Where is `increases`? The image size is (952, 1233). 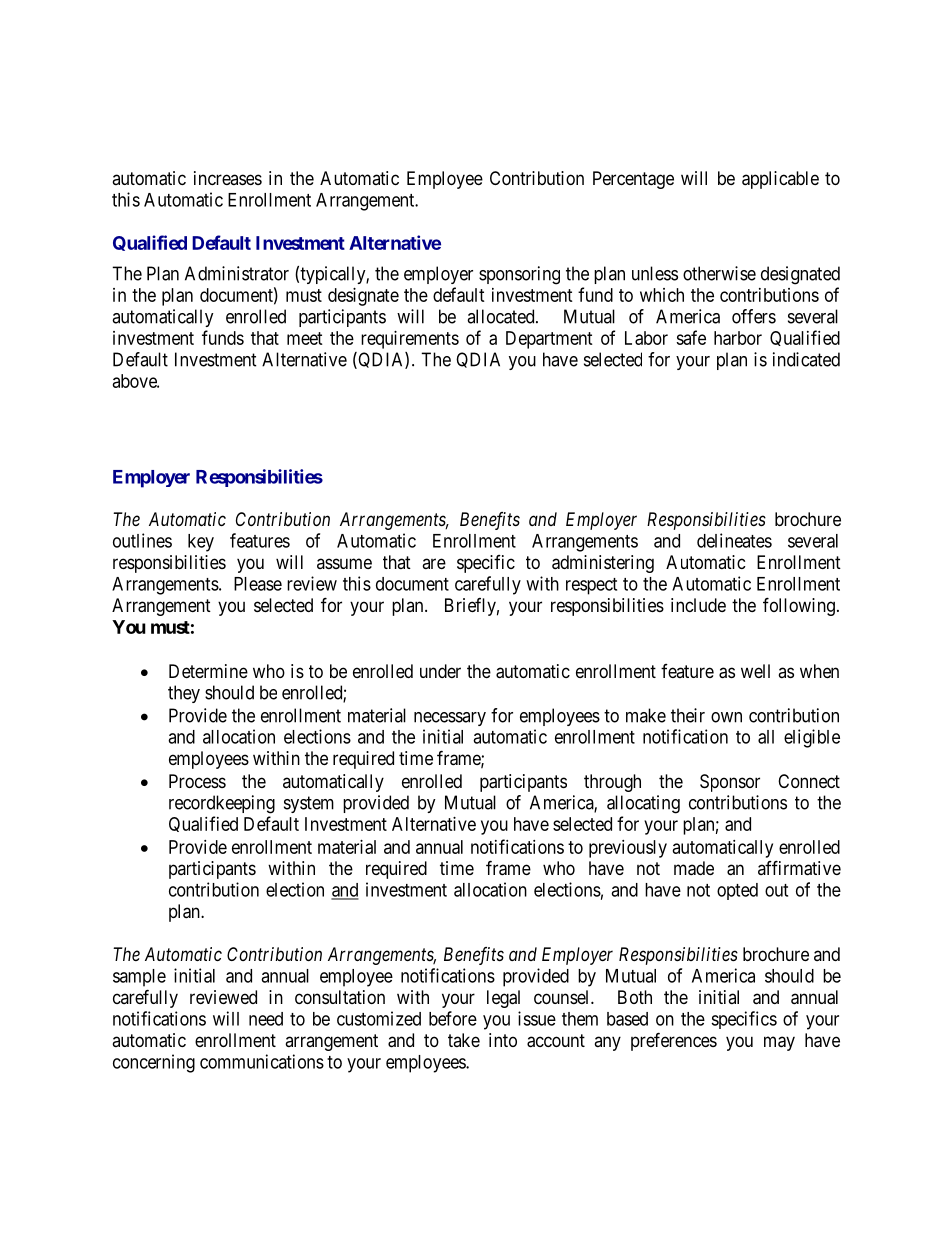 increases is located at coordinates (228, 178).
